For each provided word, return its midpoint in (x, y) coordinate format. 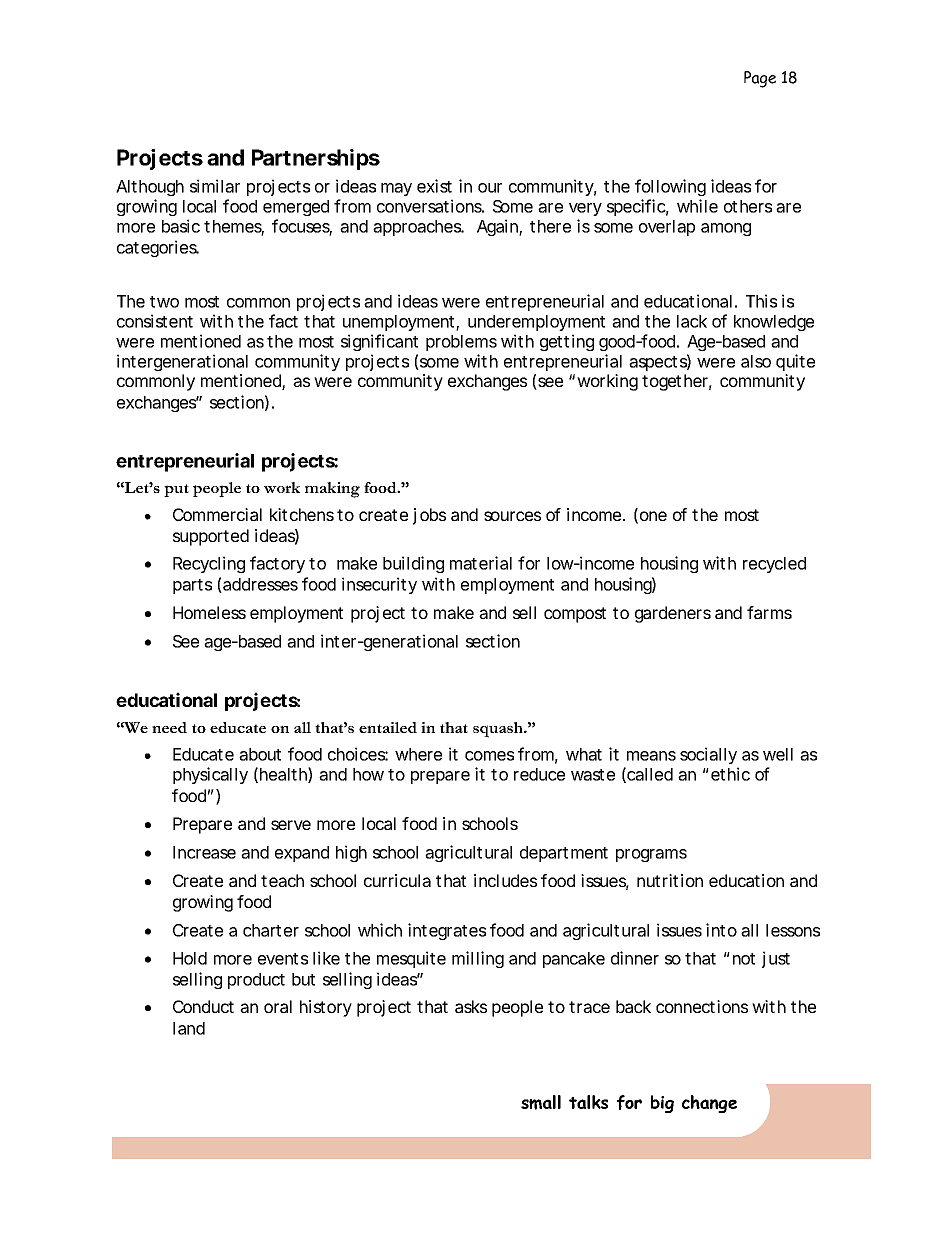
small (541, 1102)
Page (760, 79)
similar (215, 186)
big (662, 1104)
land (189, 1028)
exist (434, 186)
